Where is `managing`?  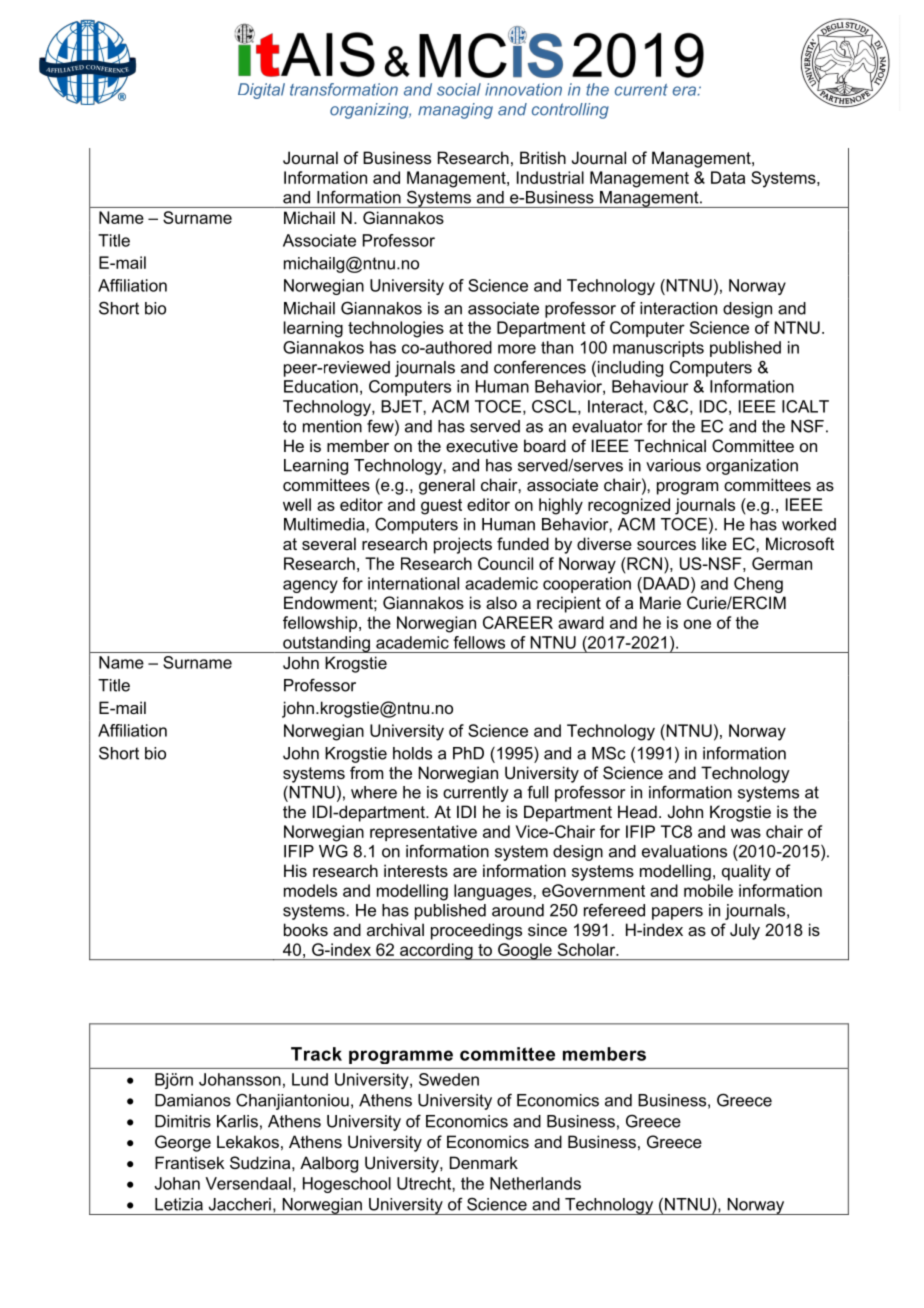
managing is located at coordinates (455, 111).
